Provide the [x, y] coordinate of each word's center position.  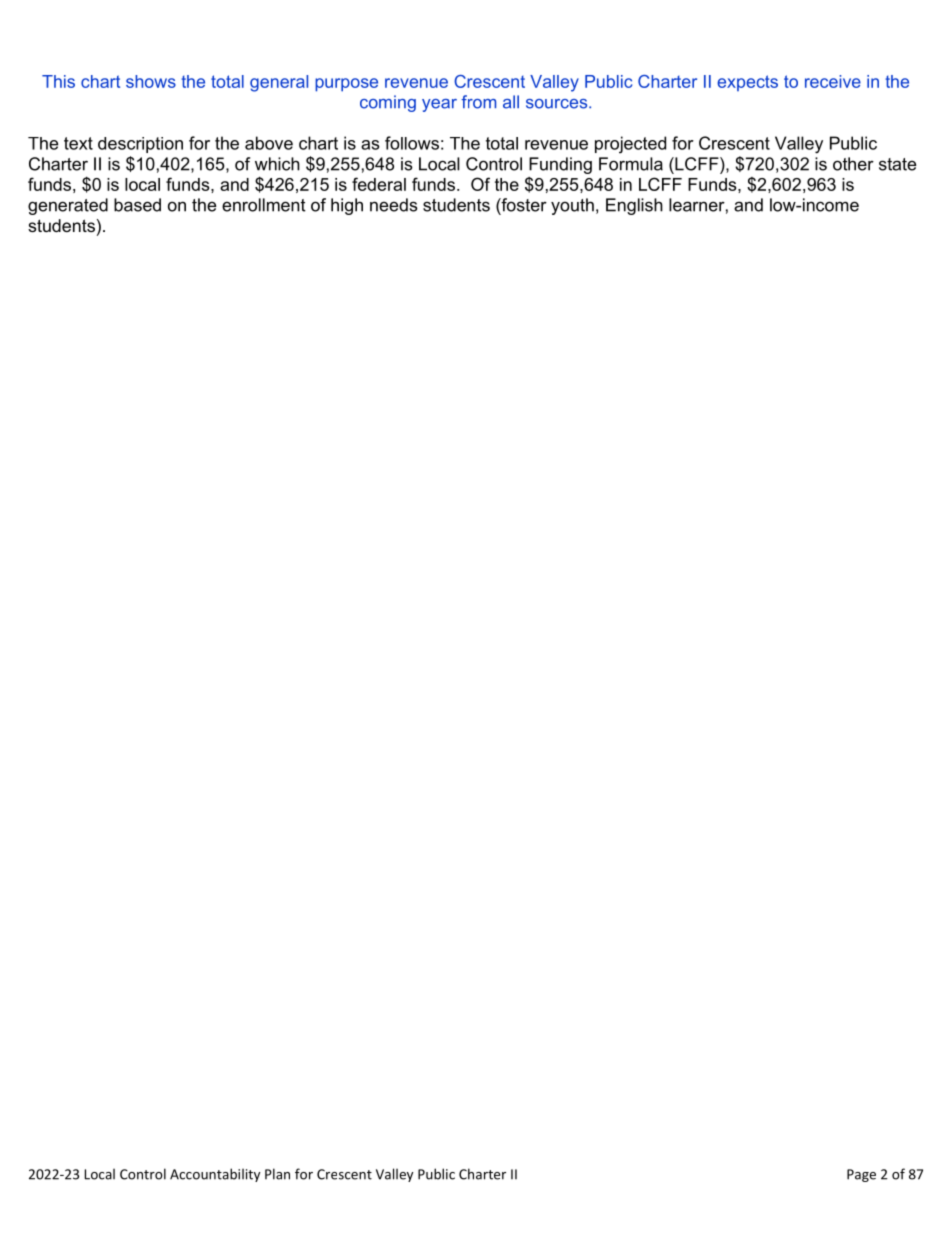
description [140, 145]
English [634, 206]
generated [68, 206]
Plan [277, 1174]
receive [833, 81]
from [478, 102]
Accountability [215, 1175]
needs [394, 205]
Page [861, 1175]
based [137, 205]
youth [572, 206]
